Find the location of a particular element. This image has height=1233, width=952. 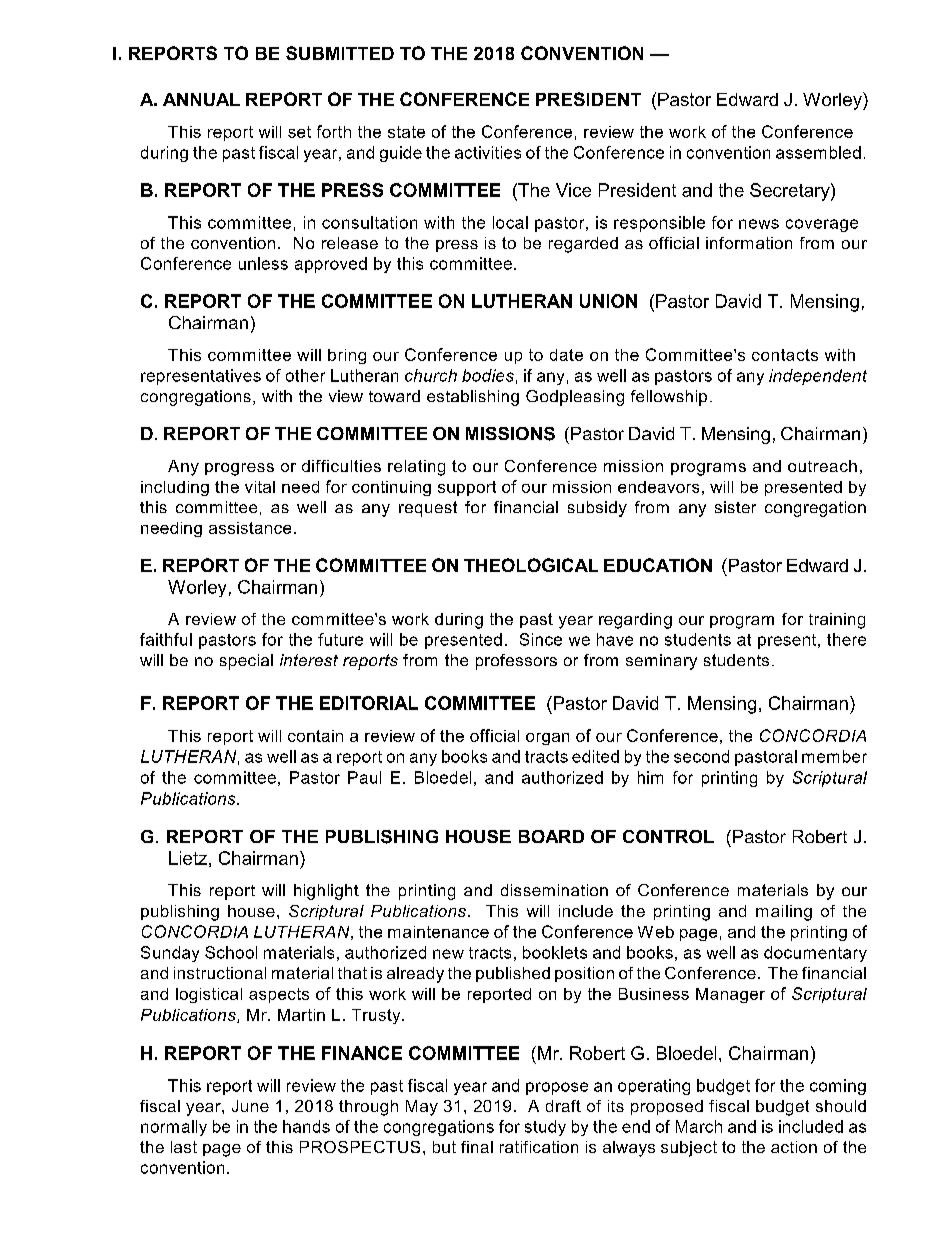

assembled is located at coordinates (818, 152).
